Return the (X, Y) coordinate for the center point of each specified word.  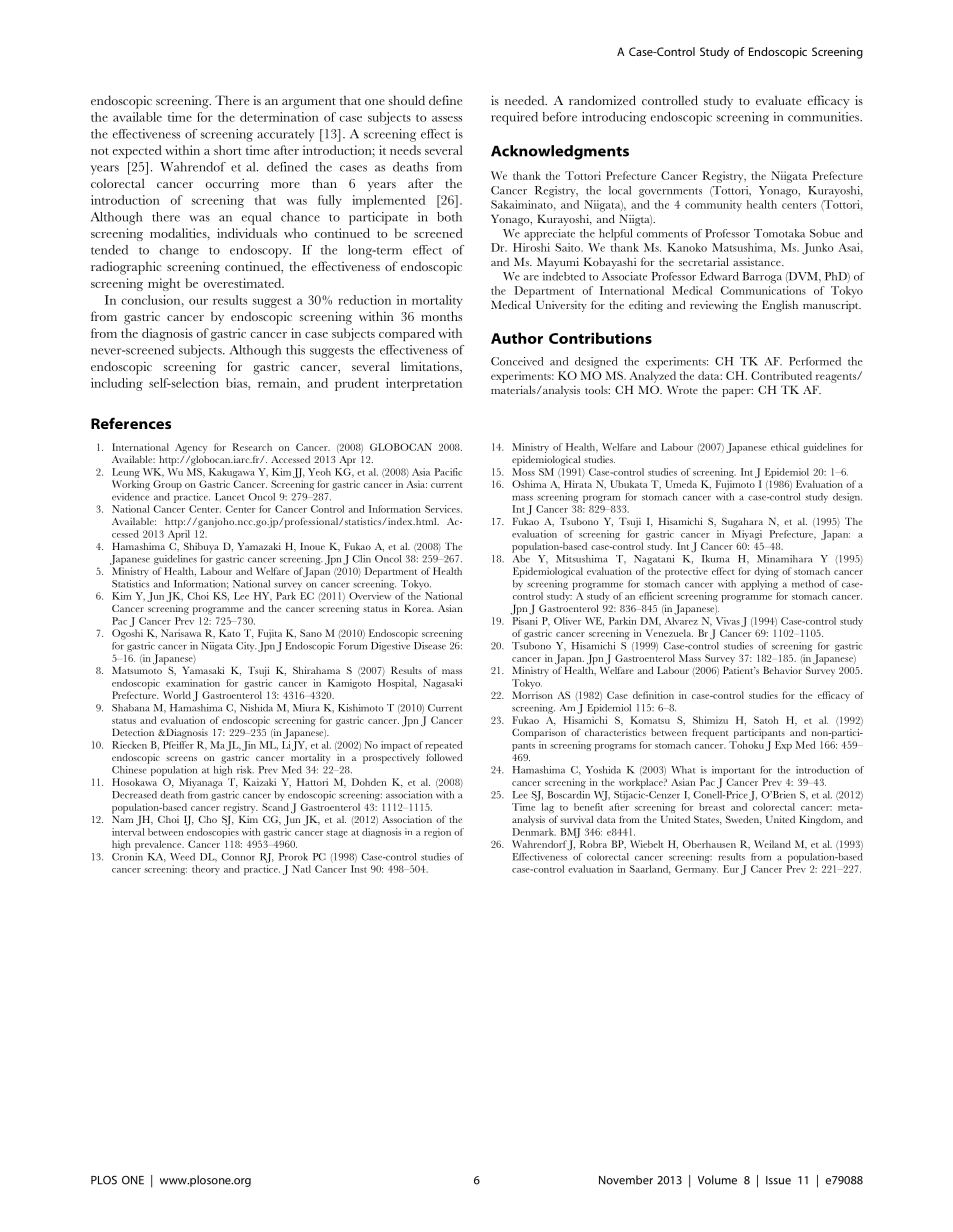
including (117, 384)
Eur (731, 869)
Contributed (781, 375)
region (437, 833)
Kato (230, 633)
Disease (430, 646)
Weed (182, 857)
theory (206, 870)
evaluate (778, 100)
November (626, 1180)
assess (447, 119)
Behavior (782, 670)
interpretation (424, 384)
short (228, 150)
